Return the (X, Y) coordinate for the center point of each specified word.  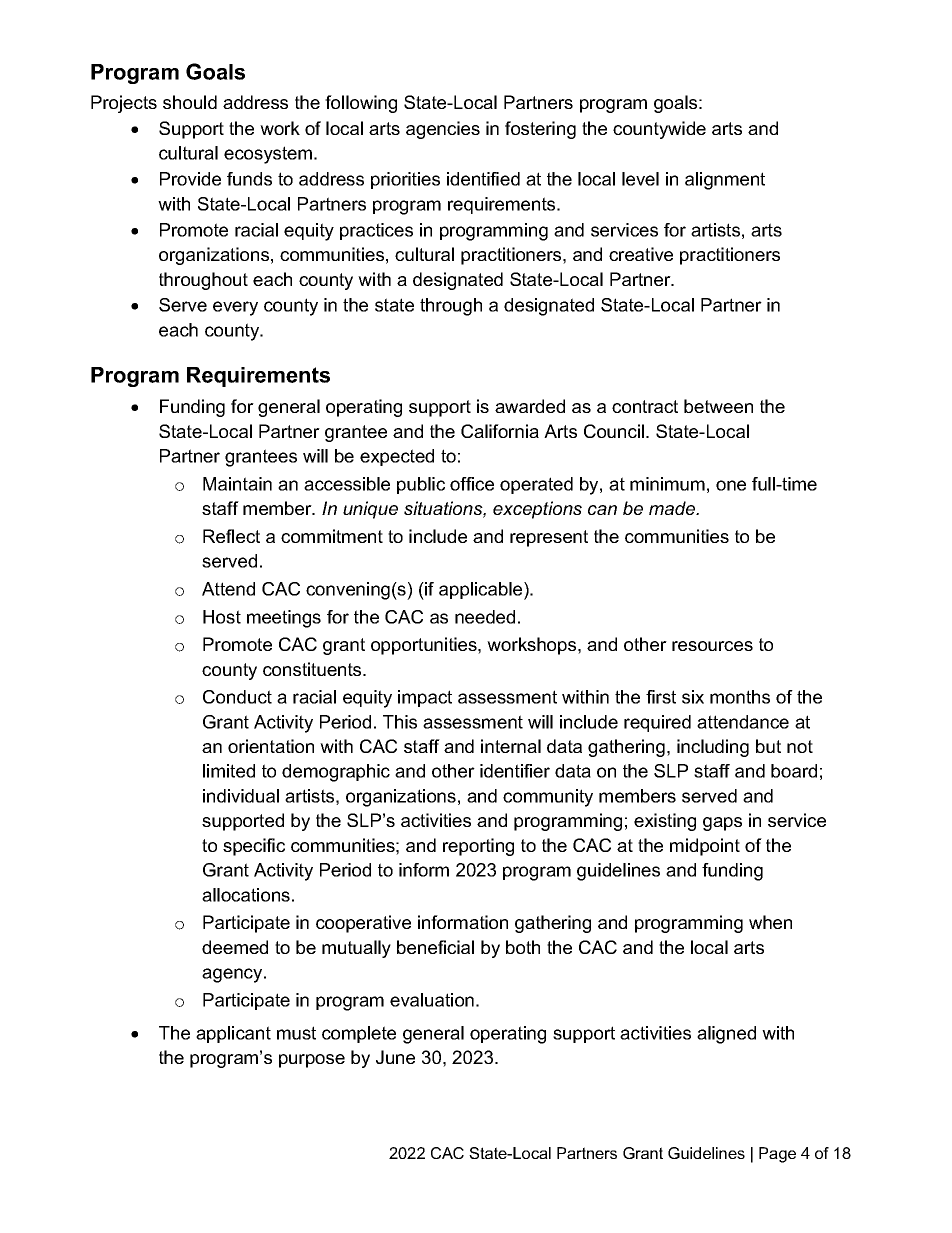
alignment (725, 181)
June (395, 1057)
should (190, 102)
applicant (233, 1034)
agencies (443, 130)
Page (777, 1155)
